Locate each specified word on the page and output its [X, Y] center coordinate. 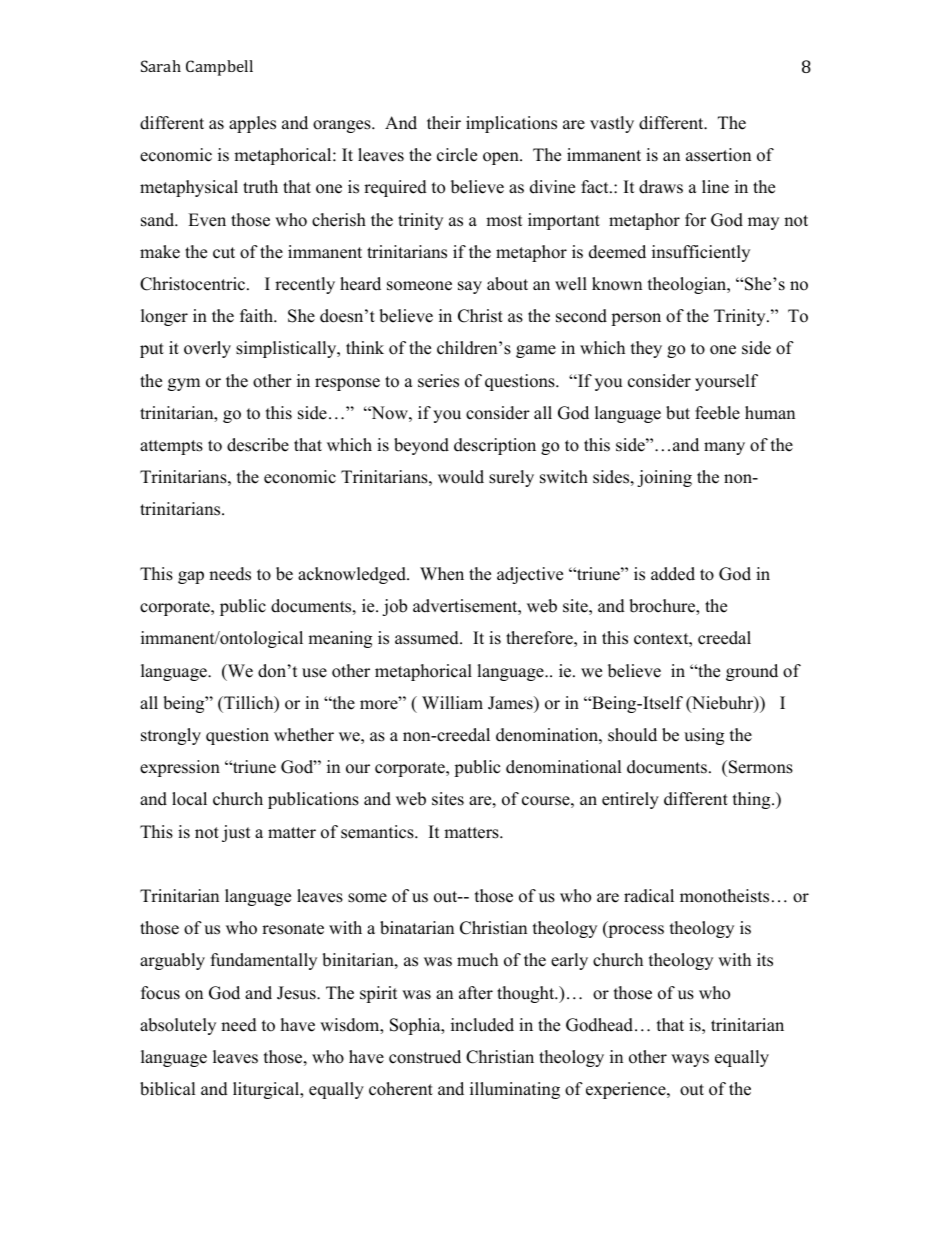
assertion [718, 155]
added [673, 574]
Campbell [219, 68]
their [444, 123]
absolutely [178, 1026]
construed [425, 1057]
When [442, 574]
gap [191, 577]
